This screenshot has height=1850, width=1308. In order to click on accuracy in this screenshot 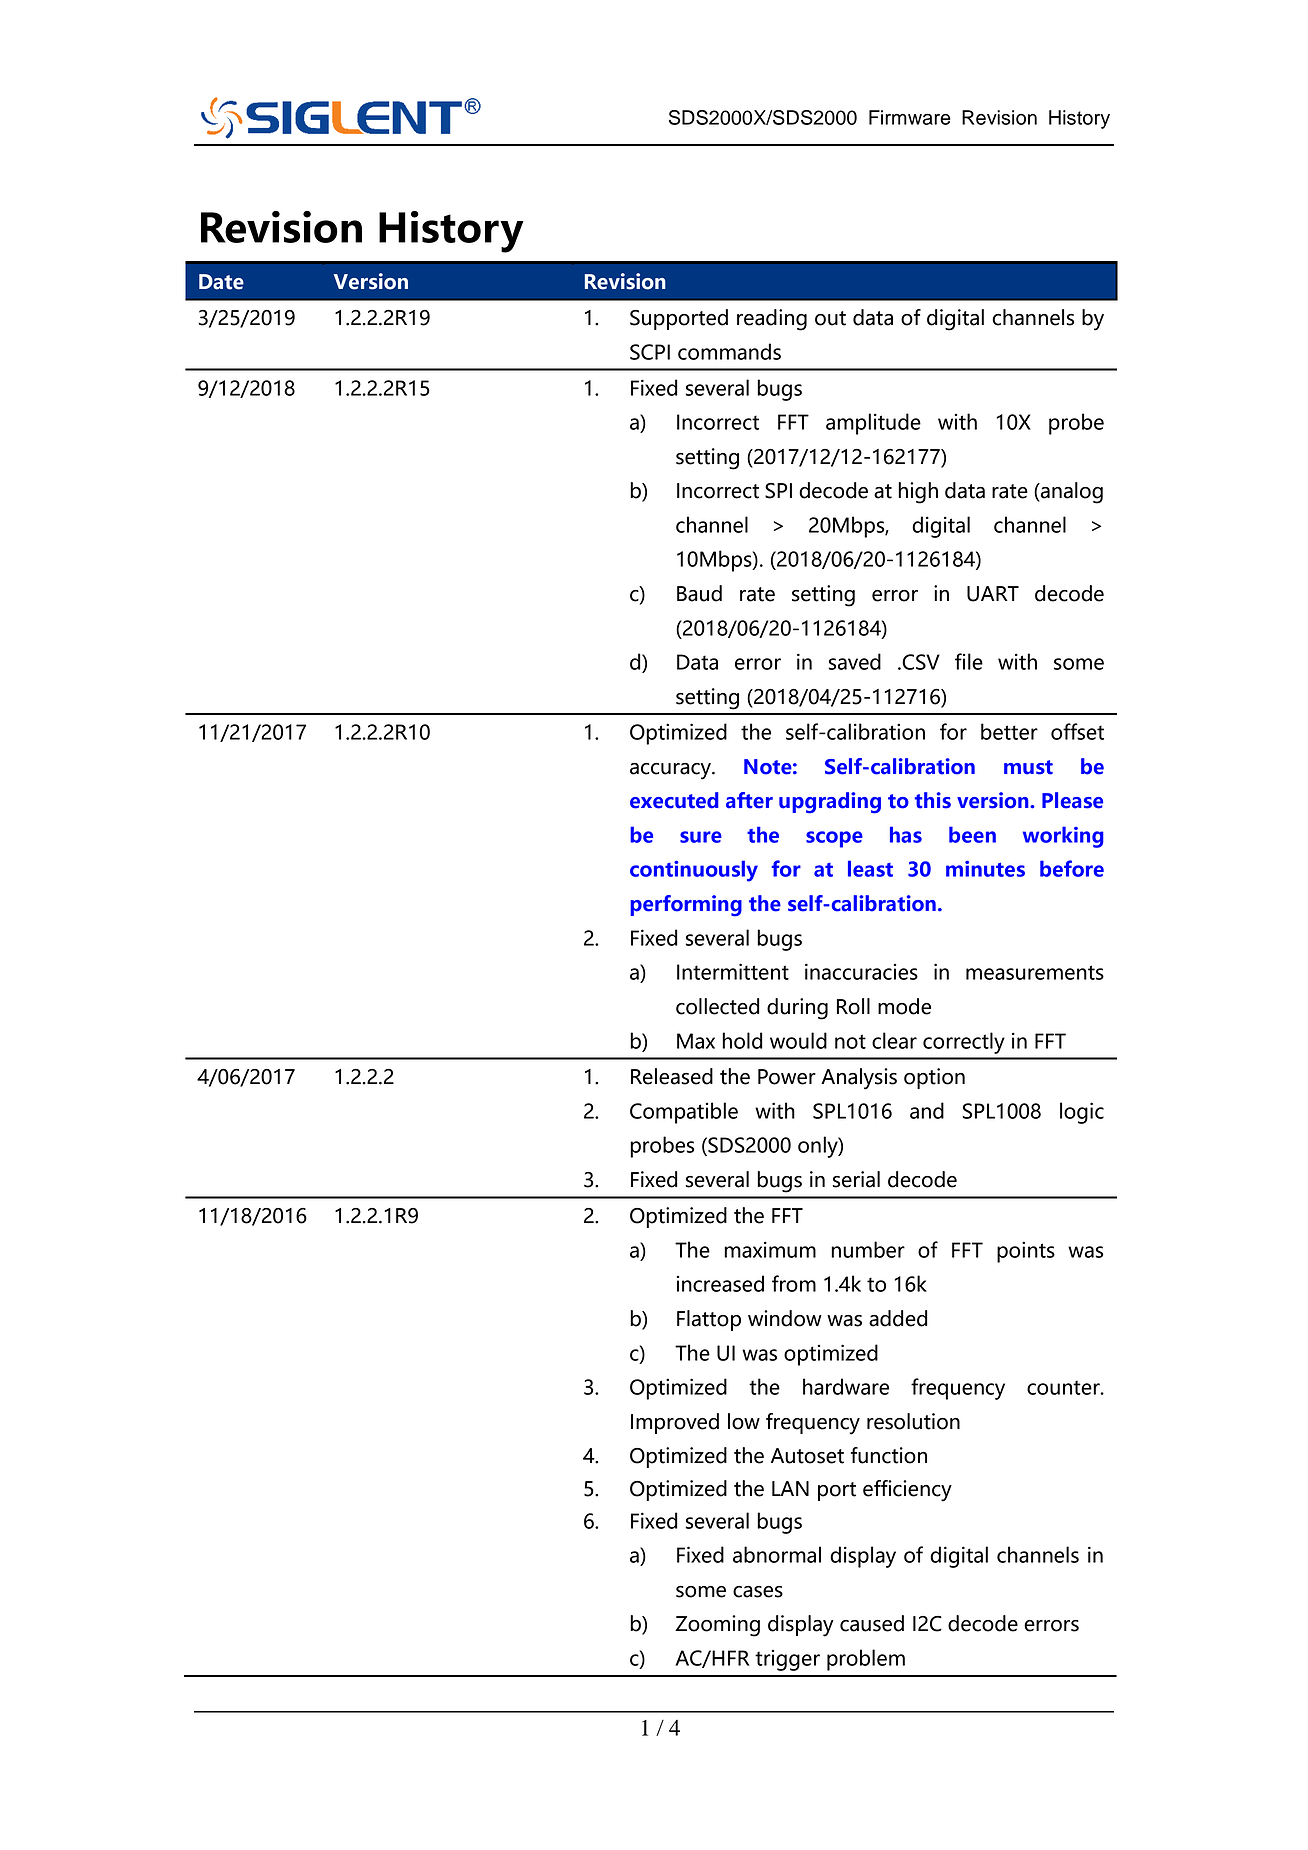, I will do `click(671, 771)`.
